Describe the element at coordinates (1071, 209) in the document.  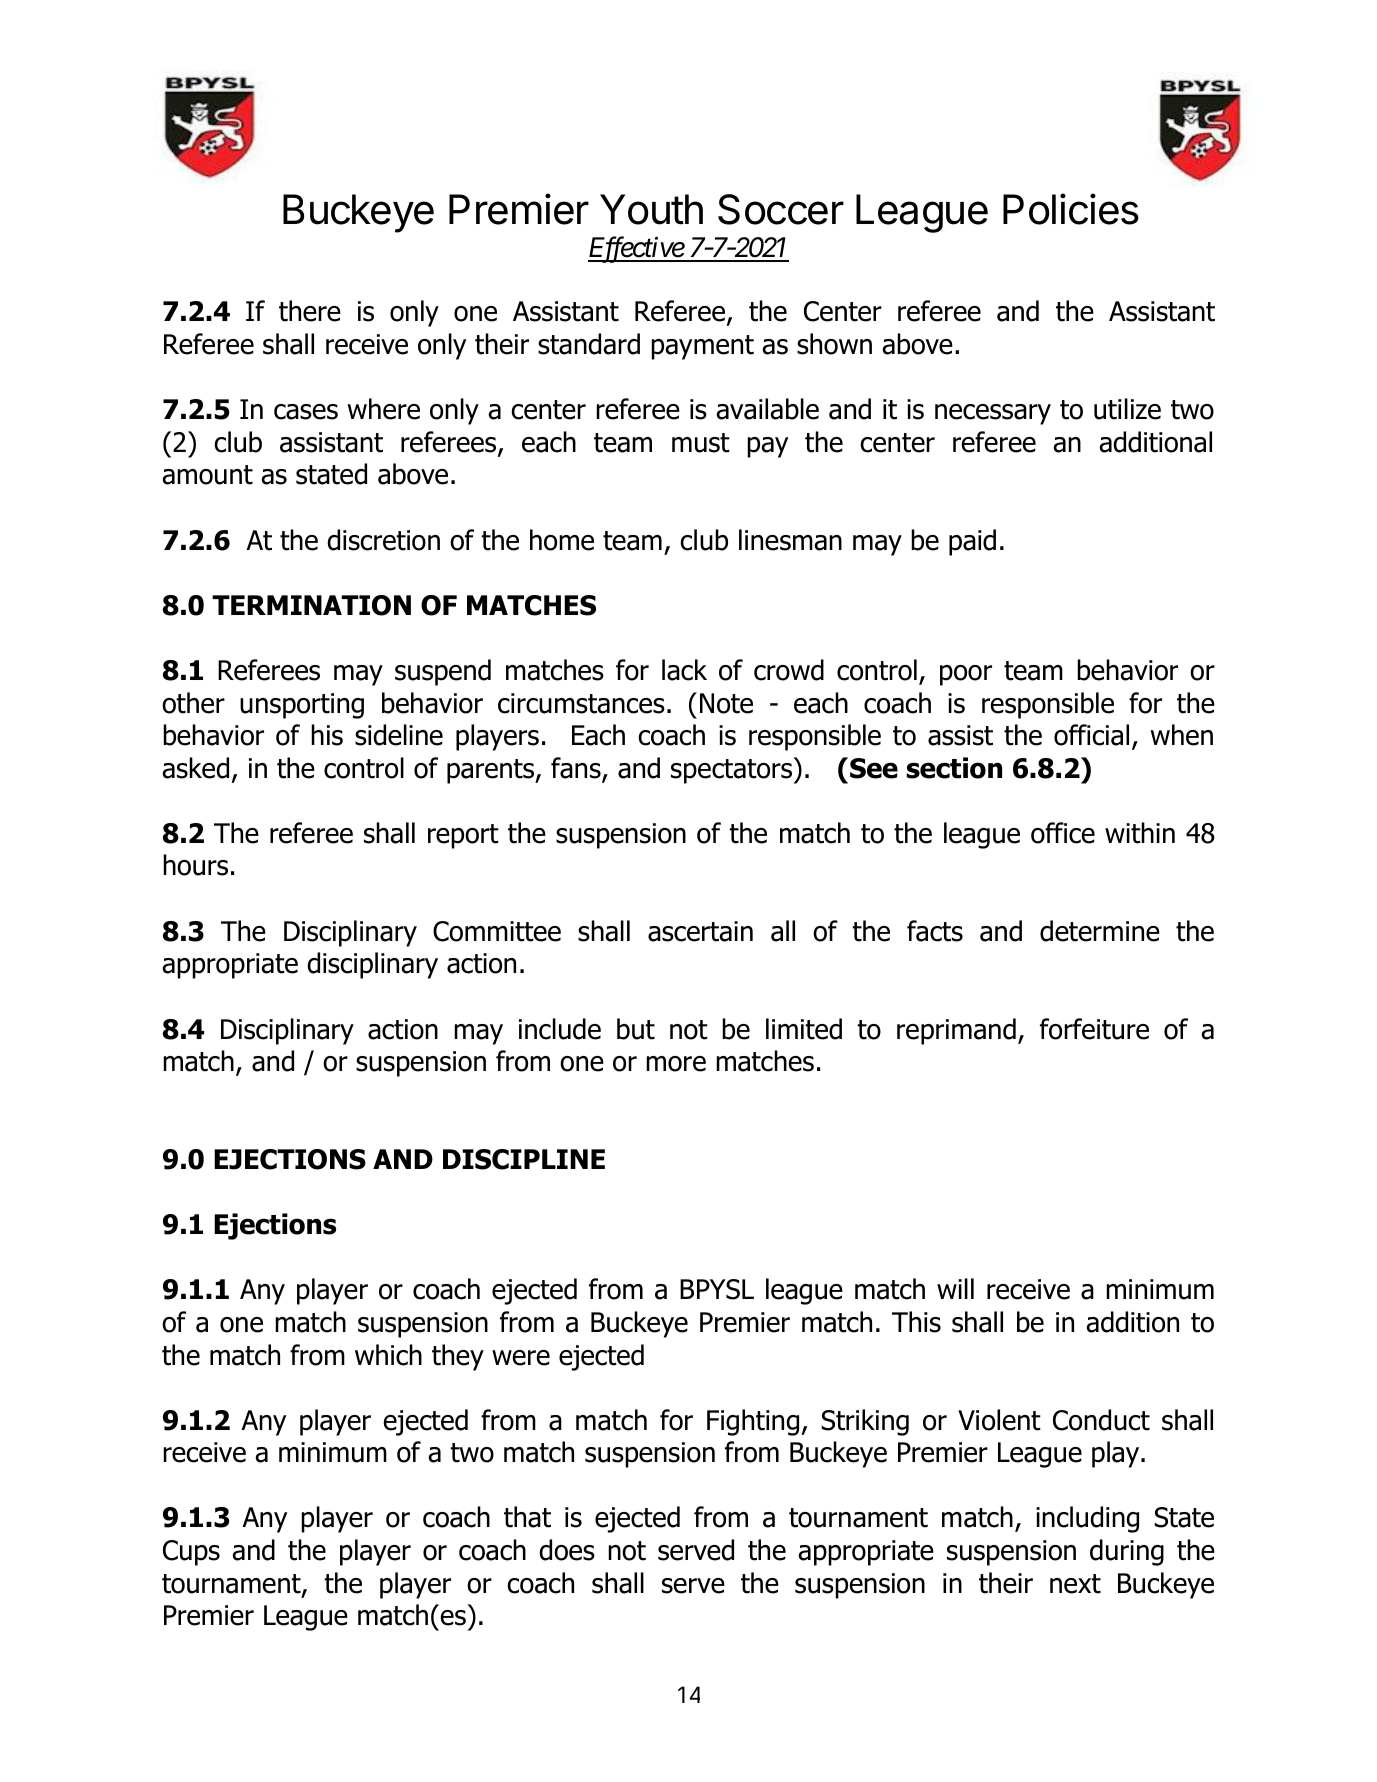
I see `Policies` at that location.
